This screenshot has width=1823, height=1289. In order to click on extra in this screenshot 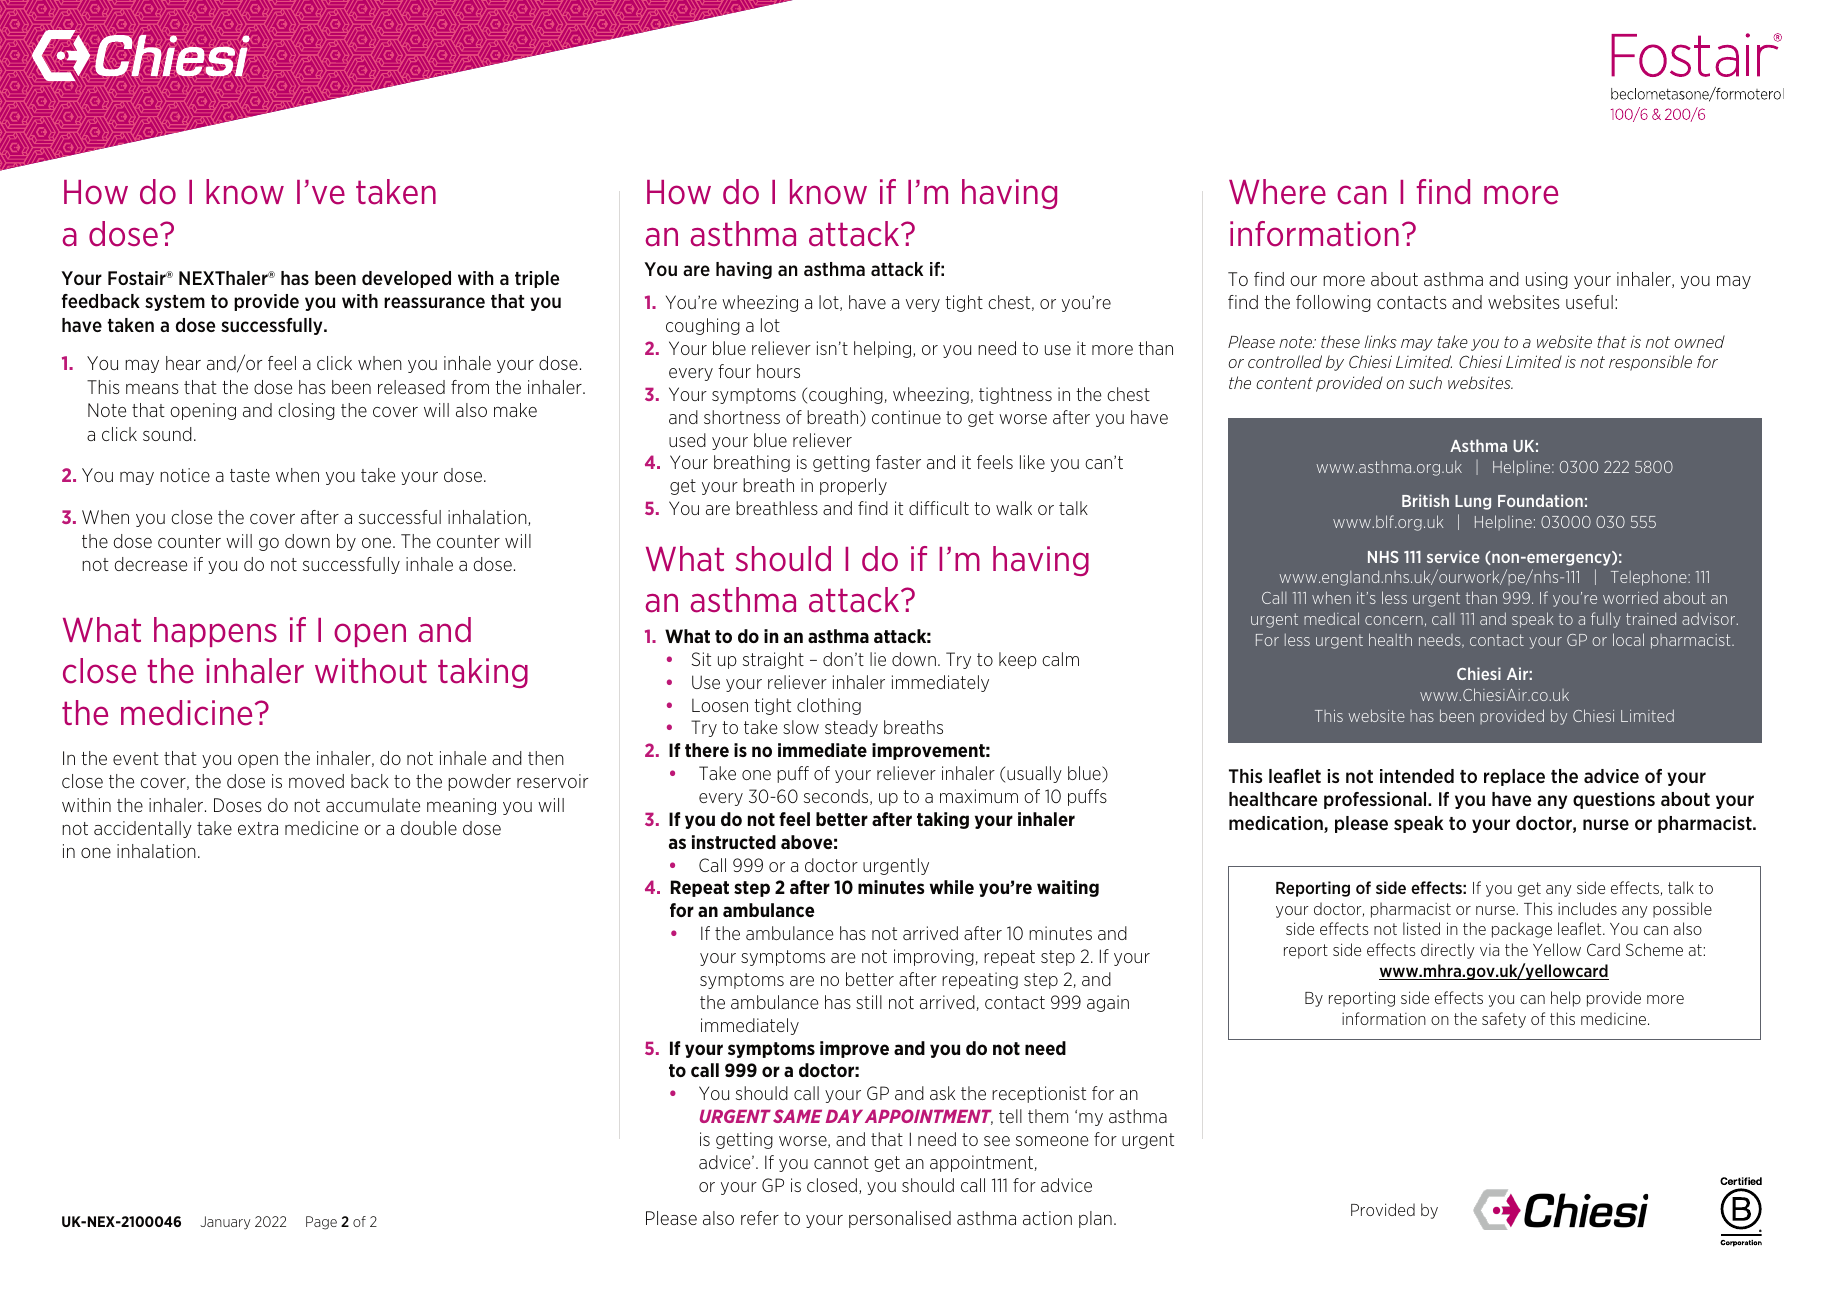, I will do `click(258, 828)`.
